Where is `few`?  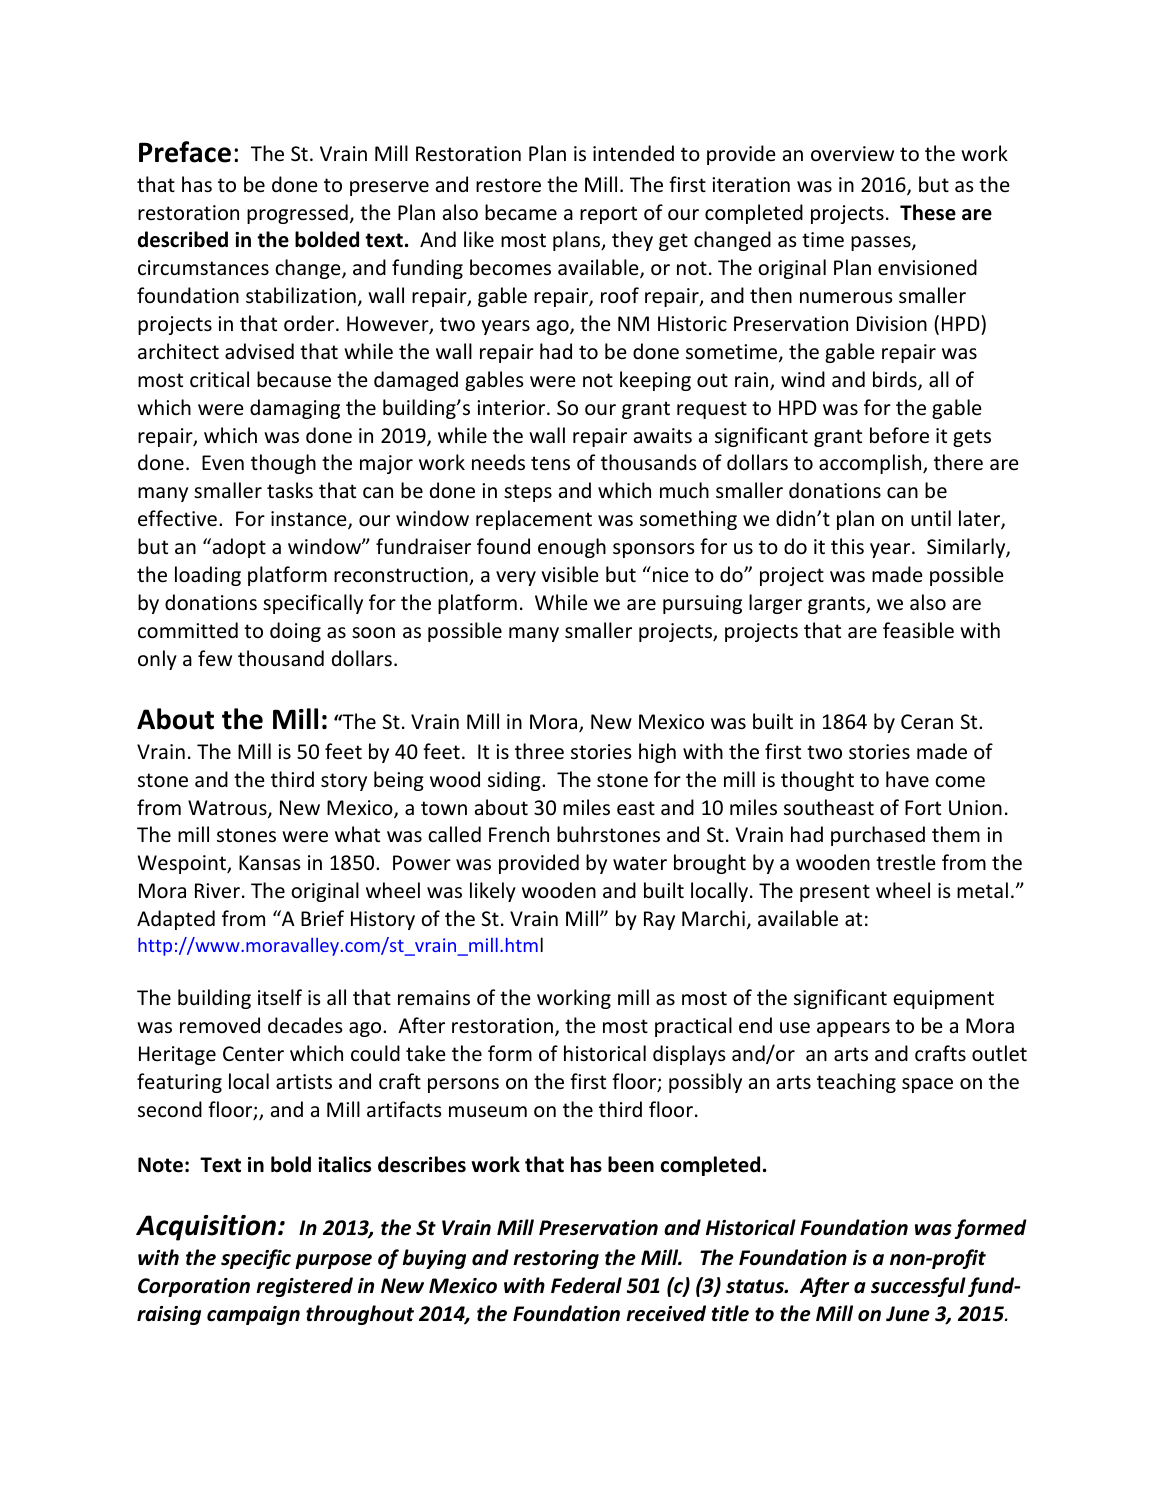
few is located at coordinates (215, 658).
